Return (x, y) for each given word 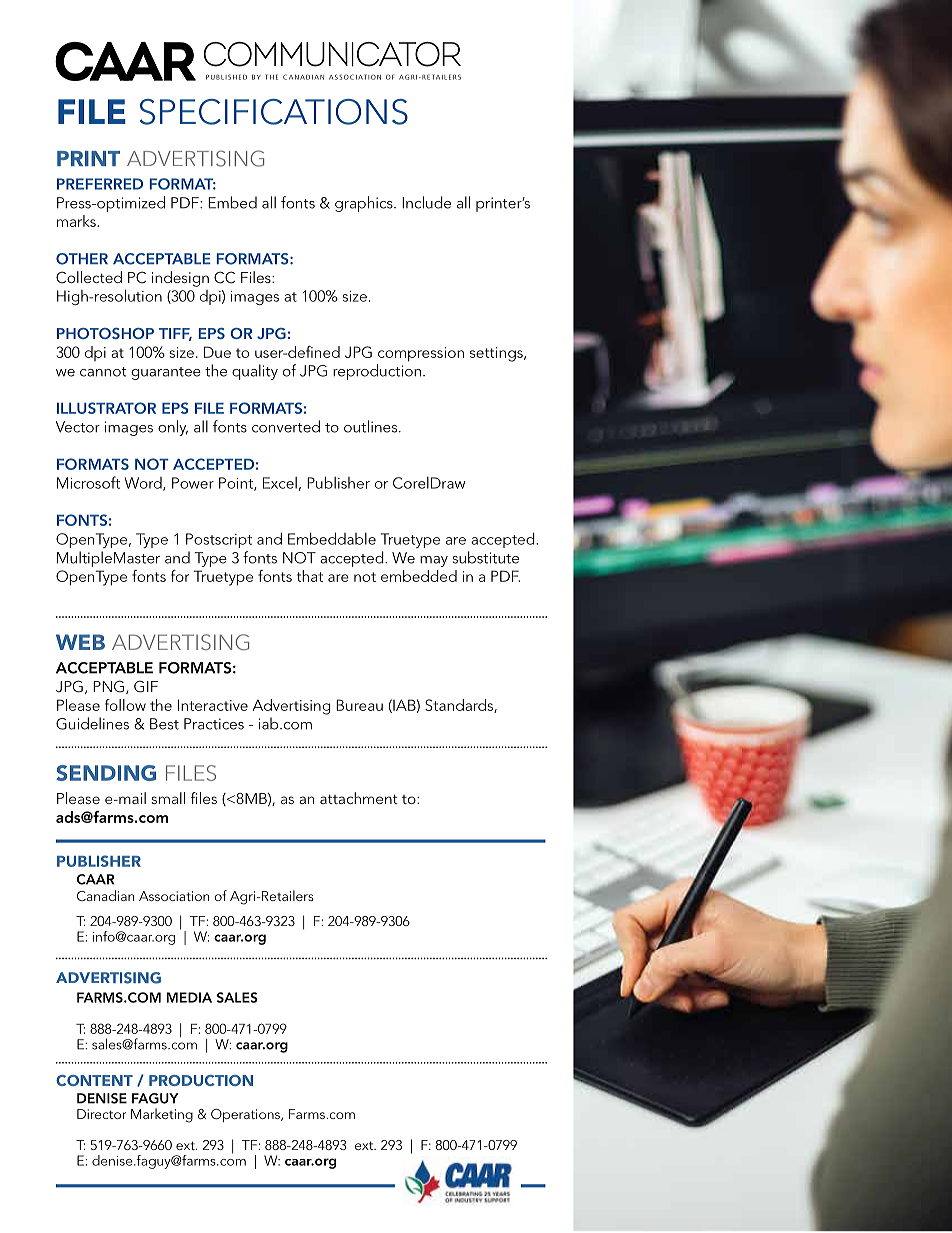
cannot (103, 372)
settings (497, 354)
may (434, 561)
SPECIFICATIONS (274, 112)
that (310, 576)
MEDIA (189, 997)
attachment (359, 798)
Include (426, 202)
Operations (246, 1115)
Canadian (105, 895)
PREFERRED (100, 184)
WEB (80, 642)
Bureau (359, 705)
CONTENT (94, 1080)
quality (255, 372)
